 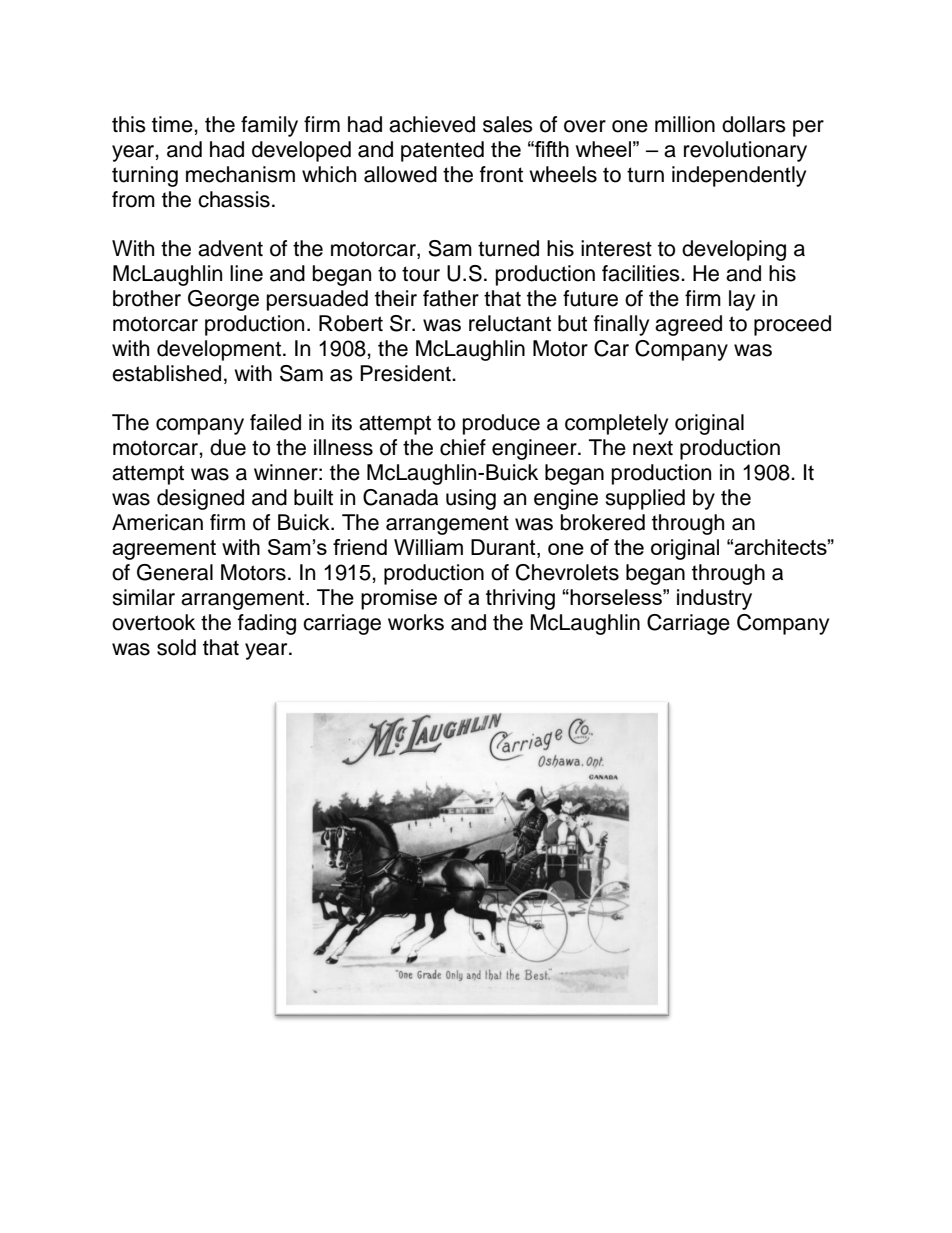 What do you see at coordinates (230, 248) in the document?
I see `advent` at bounding box center [230, 248].
